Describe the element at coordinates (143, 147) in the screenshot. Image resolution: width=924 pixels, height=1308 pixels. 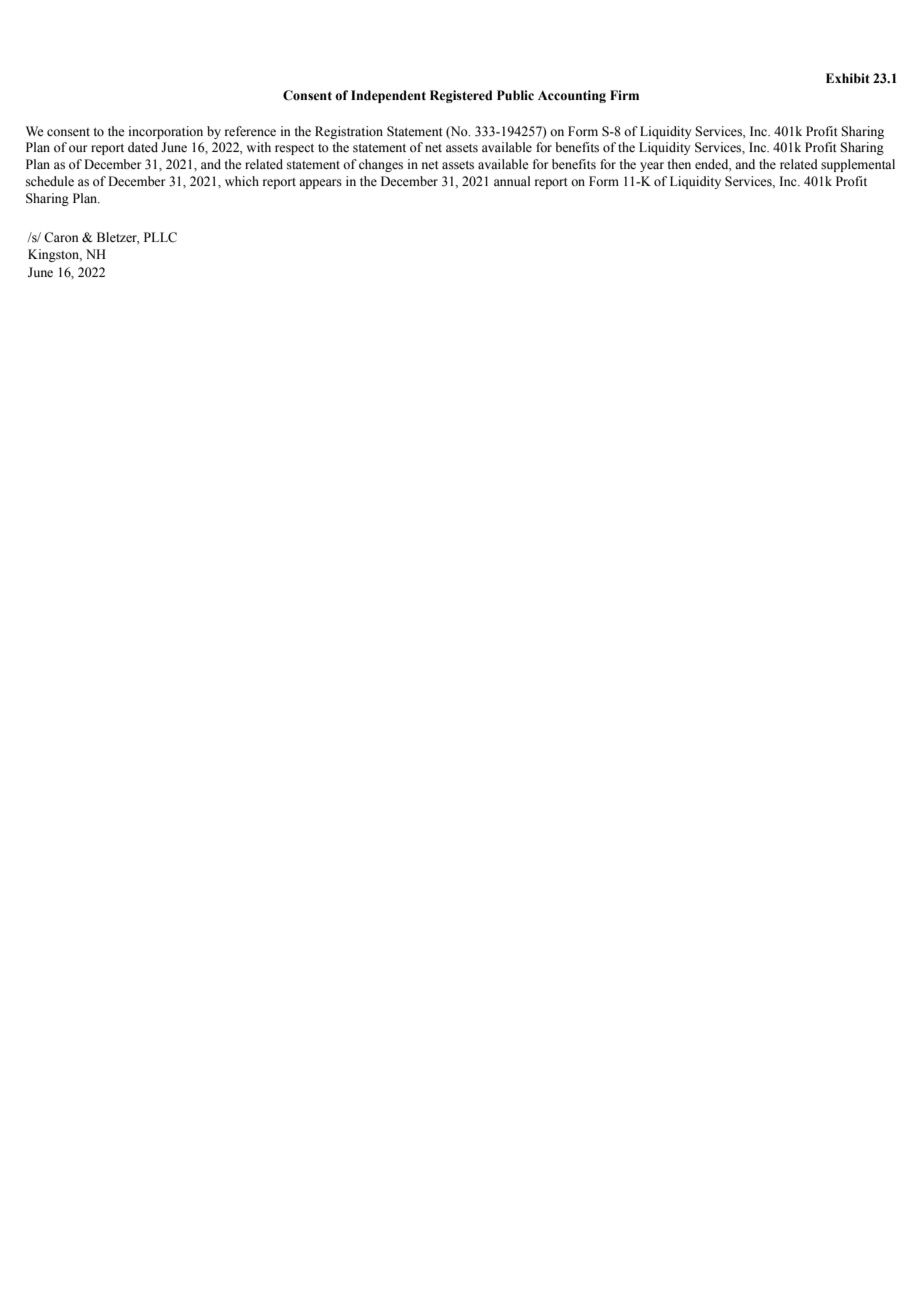
I see `dated` at that location.
